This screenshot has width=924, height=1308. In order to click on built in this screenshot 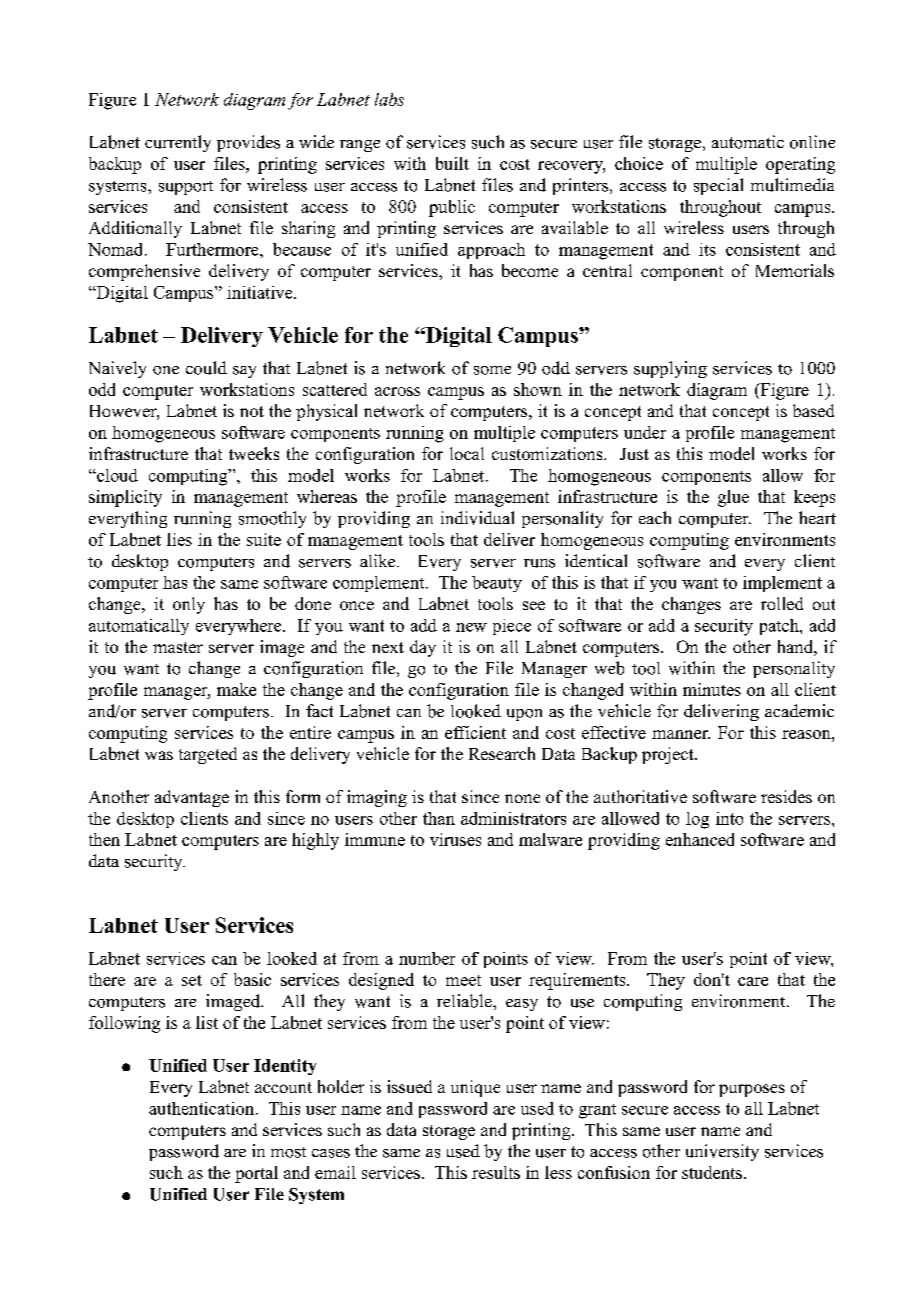, I will do `click(452, 163)`.
